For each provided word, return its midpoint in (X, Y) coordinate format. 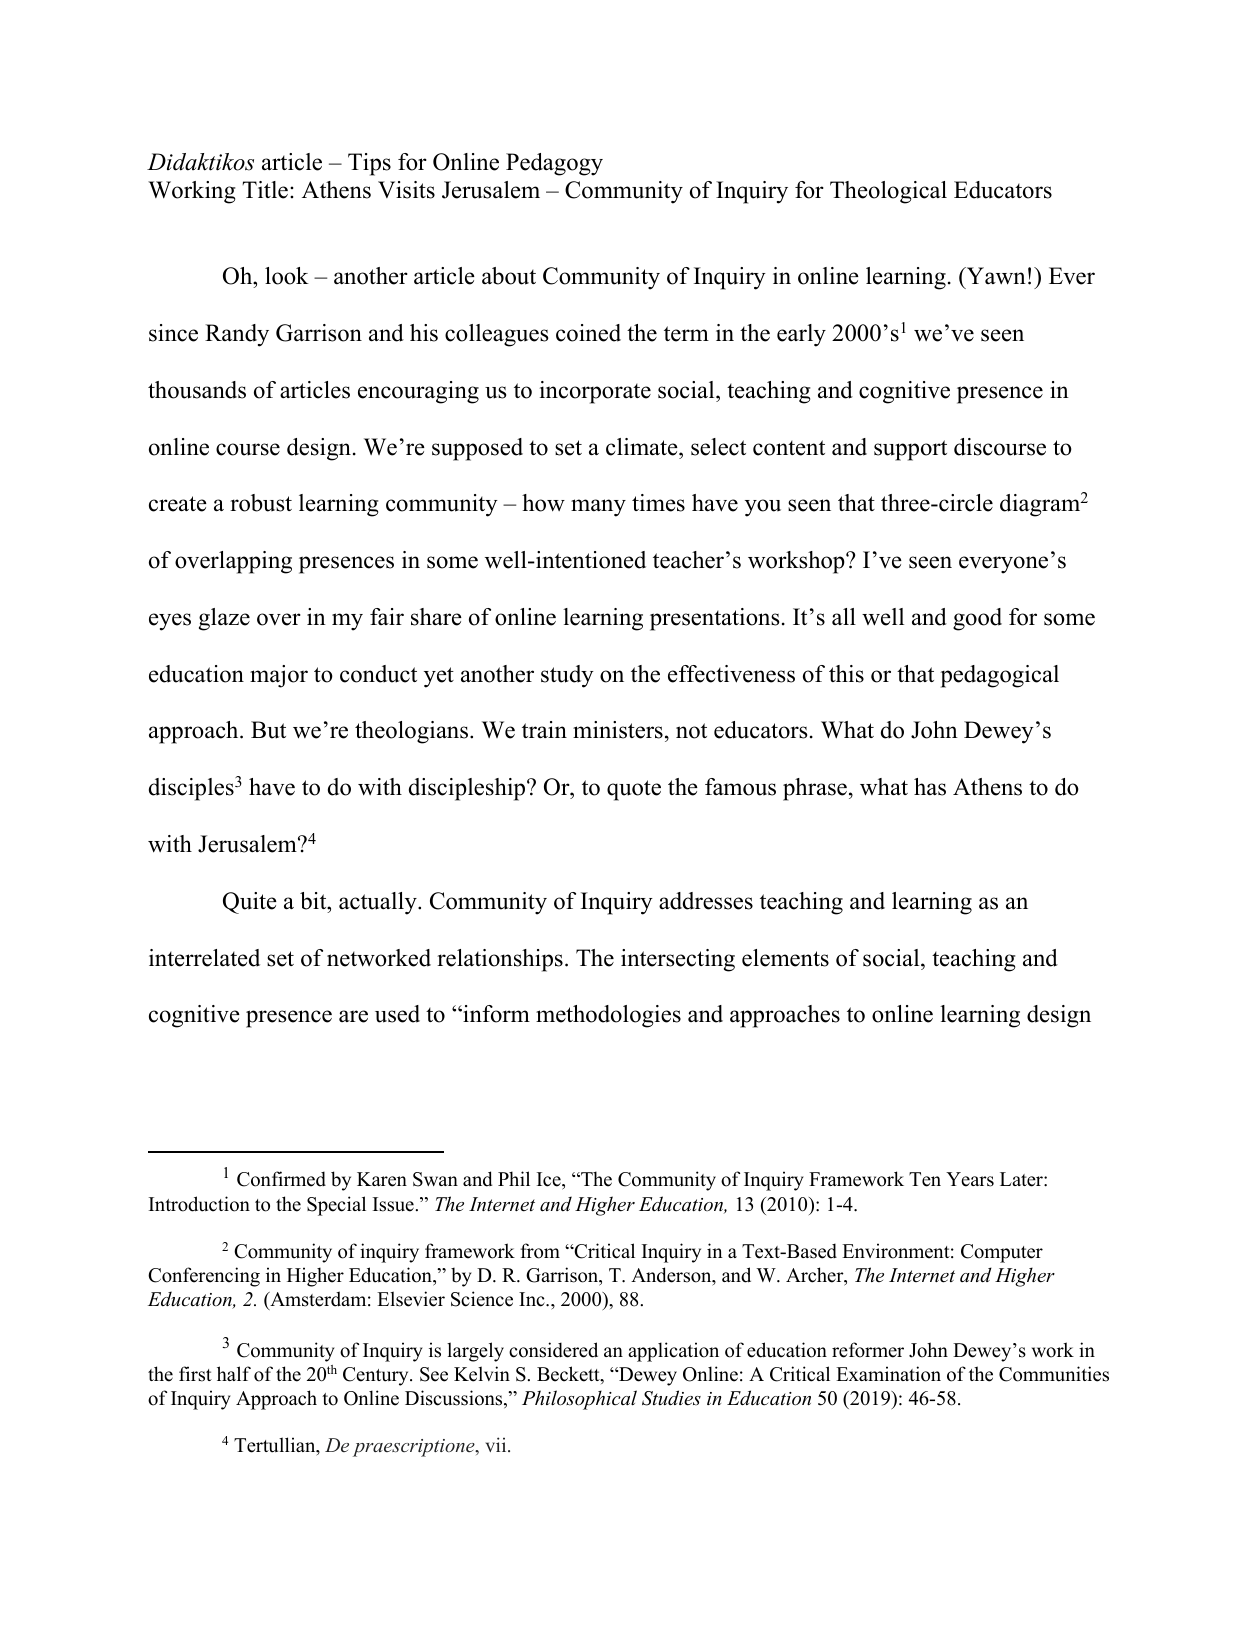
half (234, 1373)
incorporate (595, 392)
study (567, 676)
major (279, 676)
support (910, 450)
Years (970, 1179)
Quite (250, 903)
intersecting (678, 960)
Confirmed (281, 1179)
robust (261, 503)
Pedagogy (554, 164)
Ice (550, 1179)
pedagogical (1000, 676)
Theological (888, 192)
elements (785, 958)
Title (265, 190)
